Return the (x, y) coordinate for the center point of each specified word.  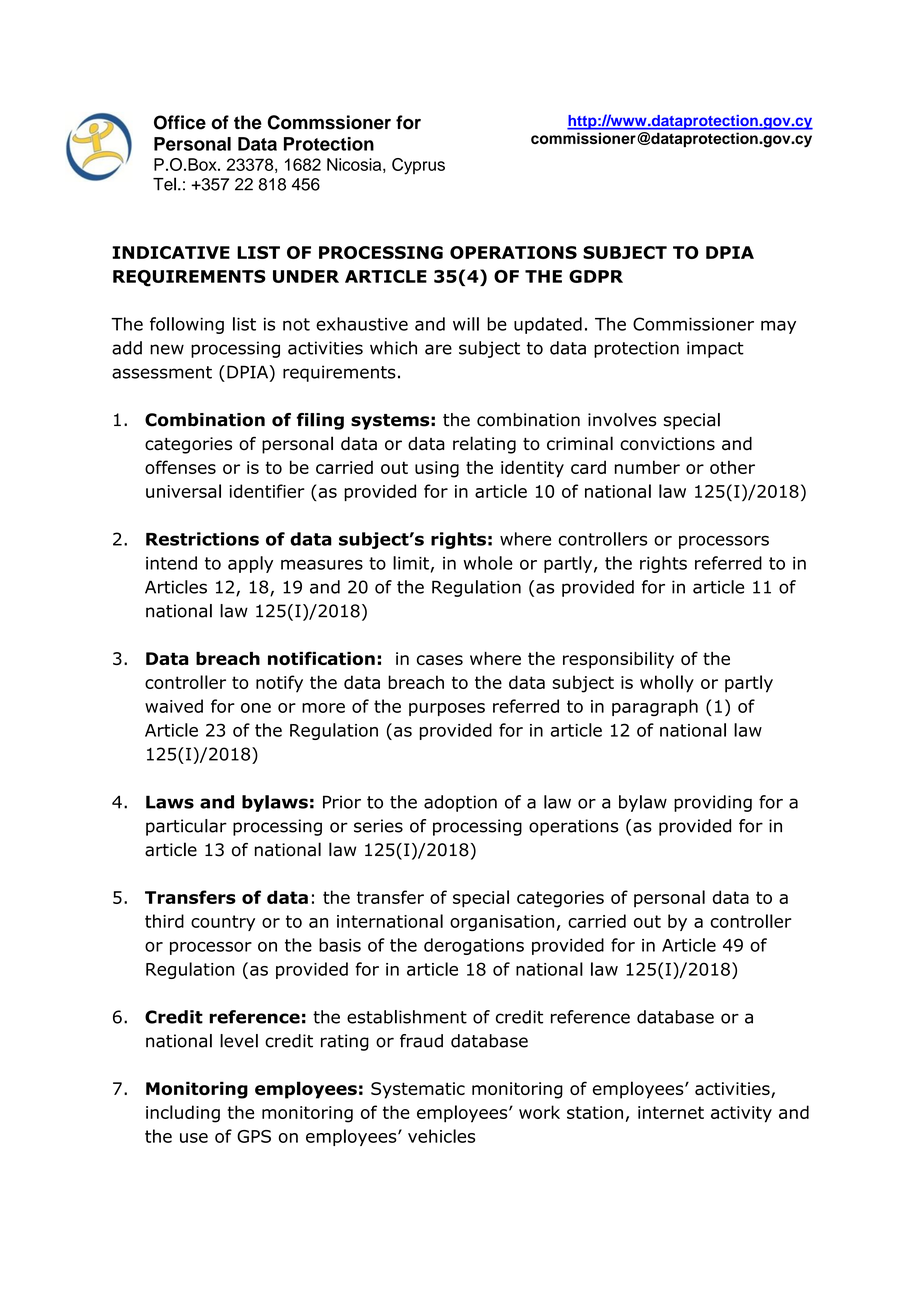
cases (440, 660)
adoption (460, 803)
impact (715, 349)
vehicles (441, 1136)
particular (186, 827)
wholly (667, 684)
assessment (162, 372)
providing (713, 803)
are (438, 349)
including (183, 1114)
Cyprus (418, 166)
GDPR (596, 276)
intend (171, 563)
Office (180, 122)
